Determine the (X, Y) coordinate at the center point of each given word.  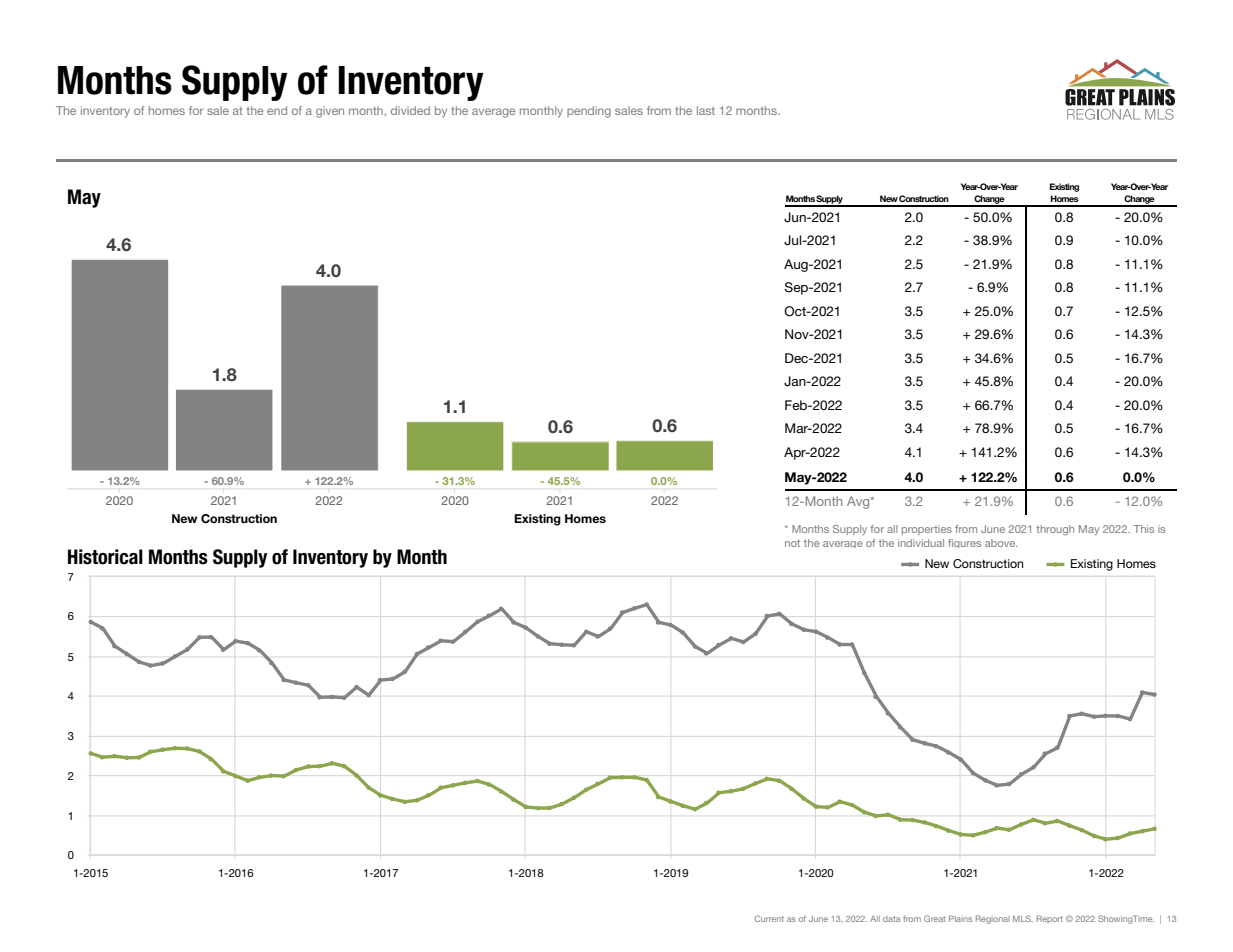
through (1055, 530)
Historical (105, 557)
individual (921, 543)
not (792, 543)
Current (769, 918)
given (330, 112)
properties (927, 530)
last (706, 110)
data (891, 919)
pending (589, 112)
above (1001, 543)
